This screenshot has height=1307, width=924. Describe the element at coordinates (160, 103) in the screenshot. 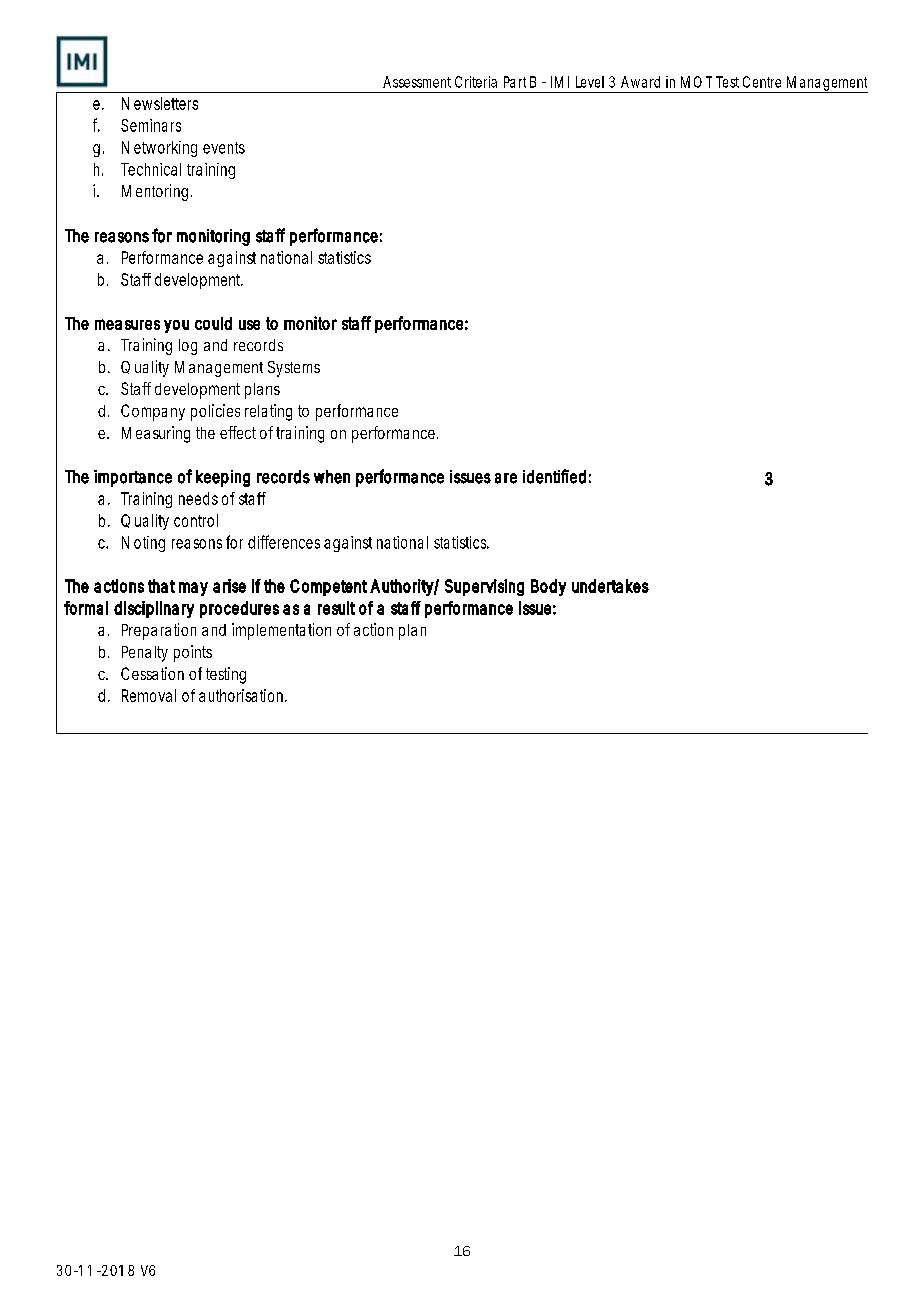

I see `Newsletters` at that location.
